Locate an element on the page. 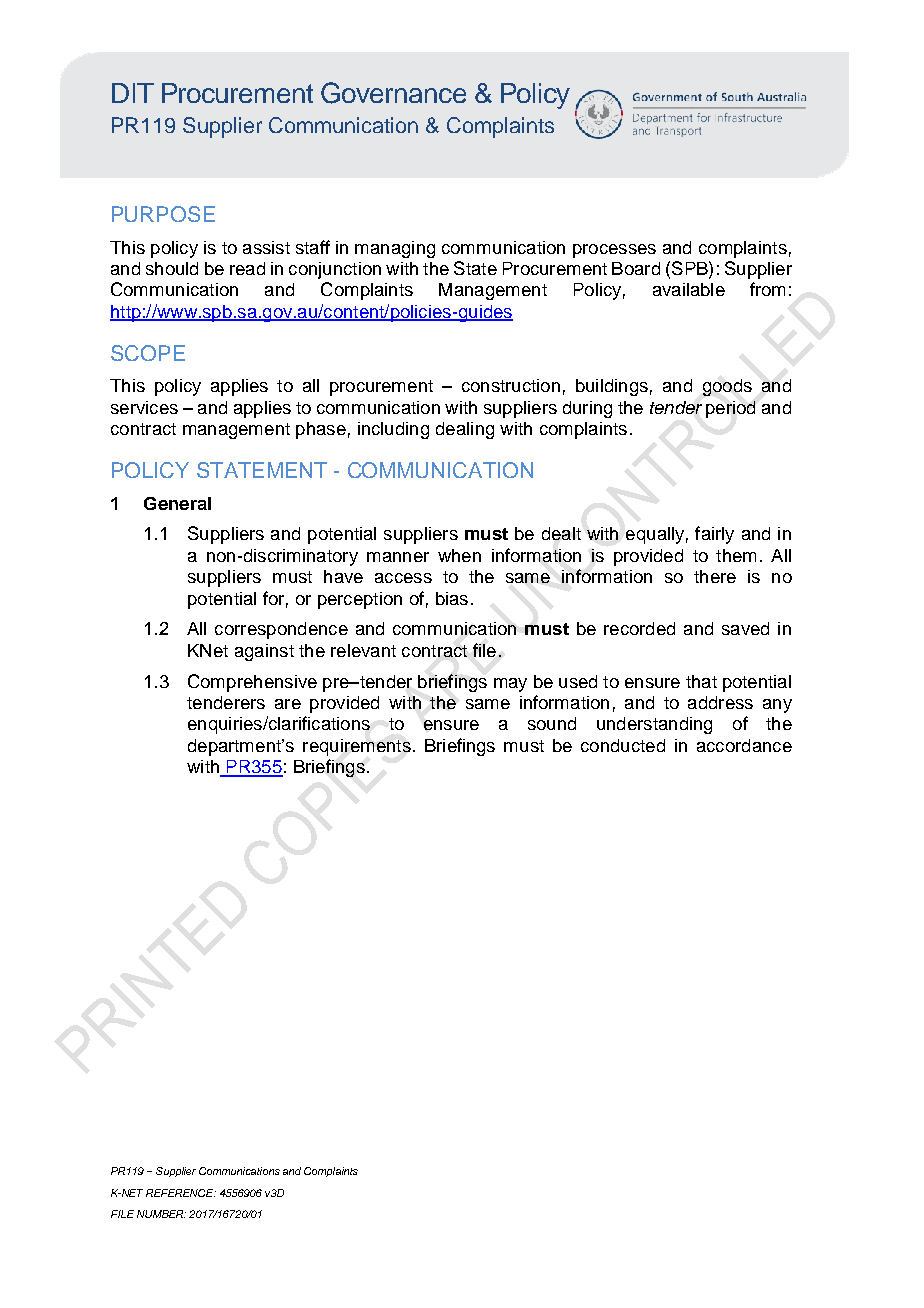 This page has height=1308, width=924. NUMBER is located at coordinates (161, 1214).
